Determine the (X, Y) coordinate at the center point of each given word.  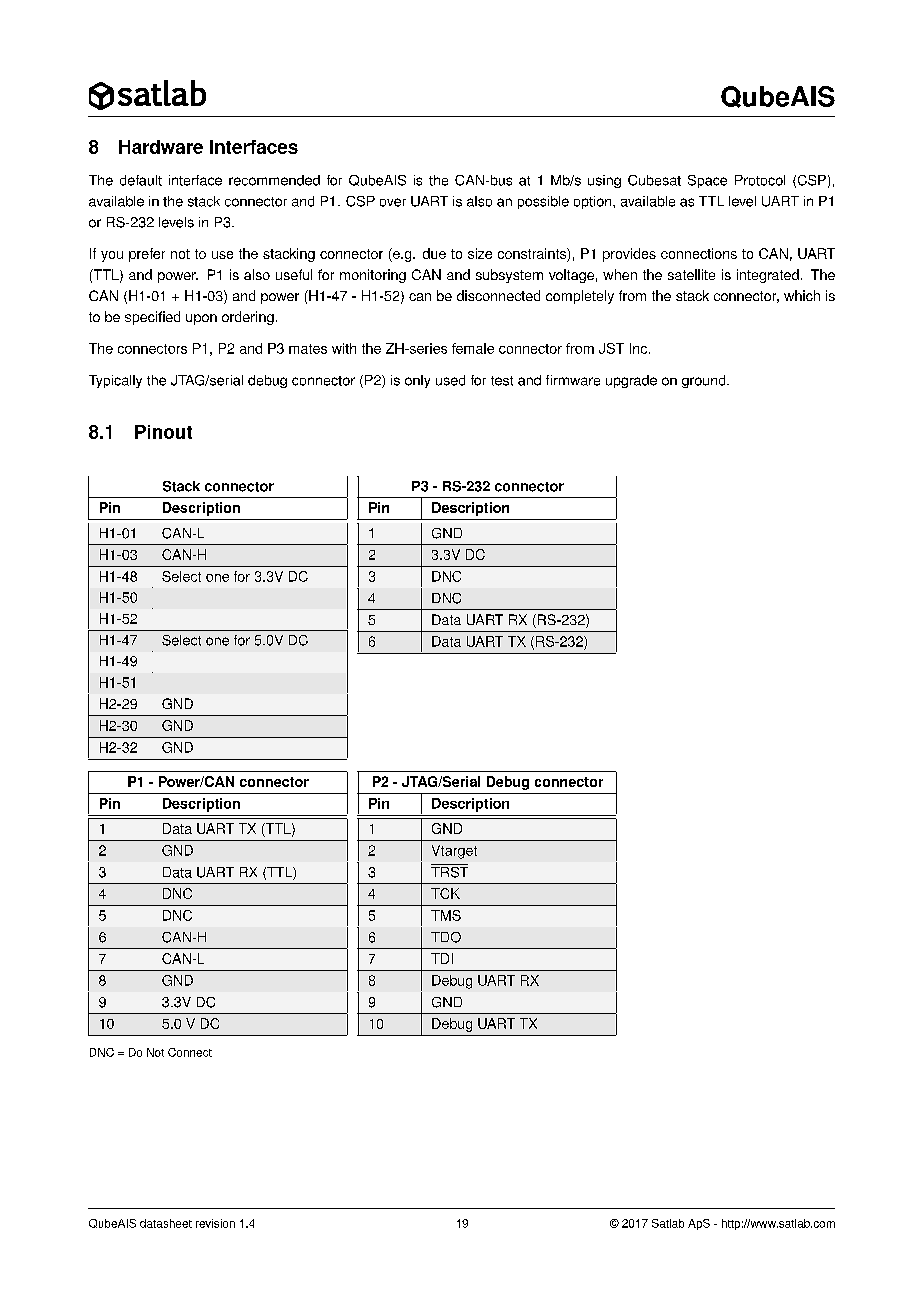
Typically (115, 381)
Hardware (161, 147)
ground (705, 381)
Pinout (163, 432)
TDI (442, 958)
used (450, 380)
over (393, 202)
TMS (446, 915)
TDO (446, 937)
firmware (573, 380)
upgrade (631, 381)
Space (707, 181)
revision (215, 1223)
